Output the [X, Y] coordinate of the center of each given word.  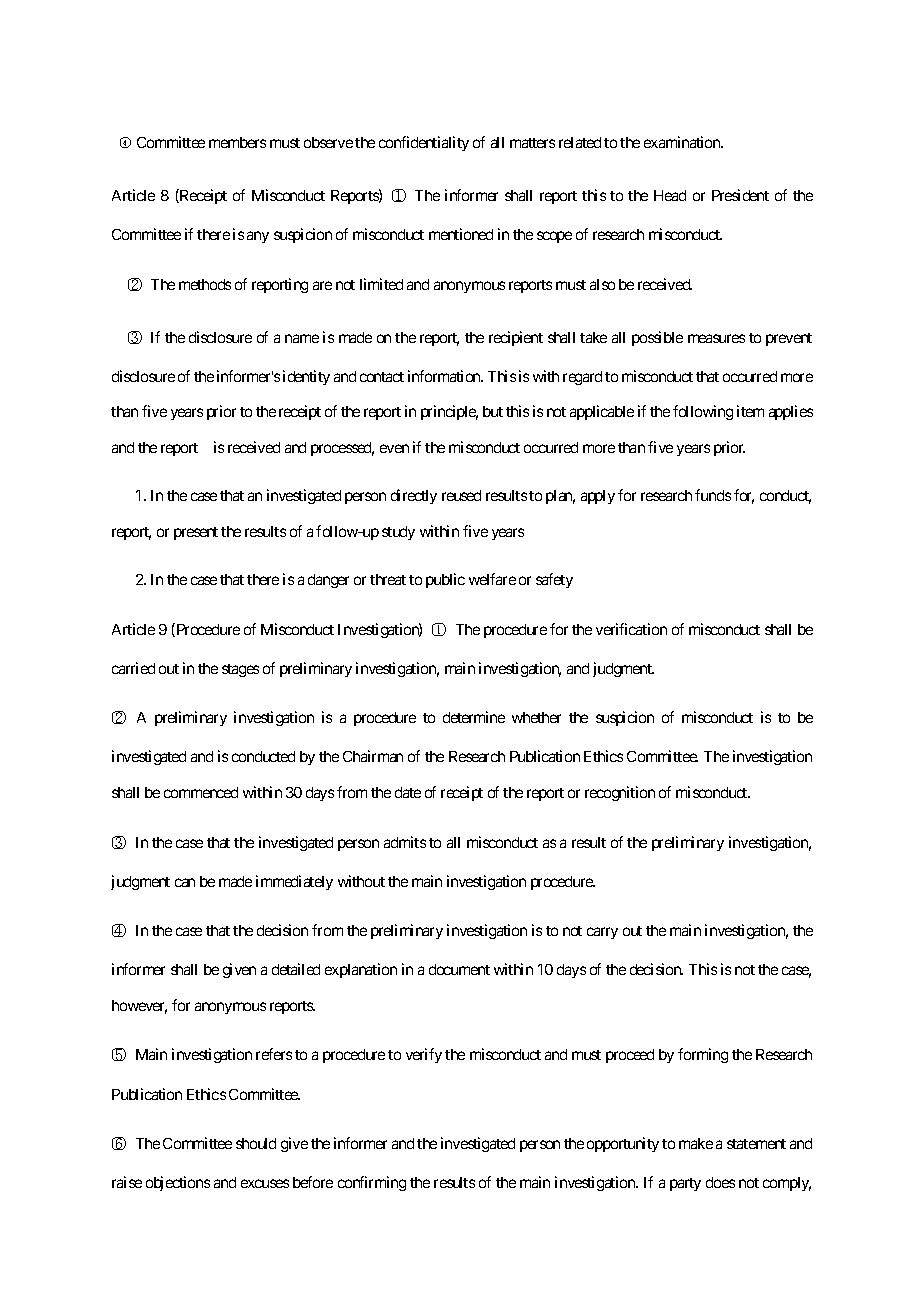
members [237, 142]
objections [178, 1183]
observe [328, 142]
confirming [372, 1183]
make [696, 1143]
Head [670, 195]
